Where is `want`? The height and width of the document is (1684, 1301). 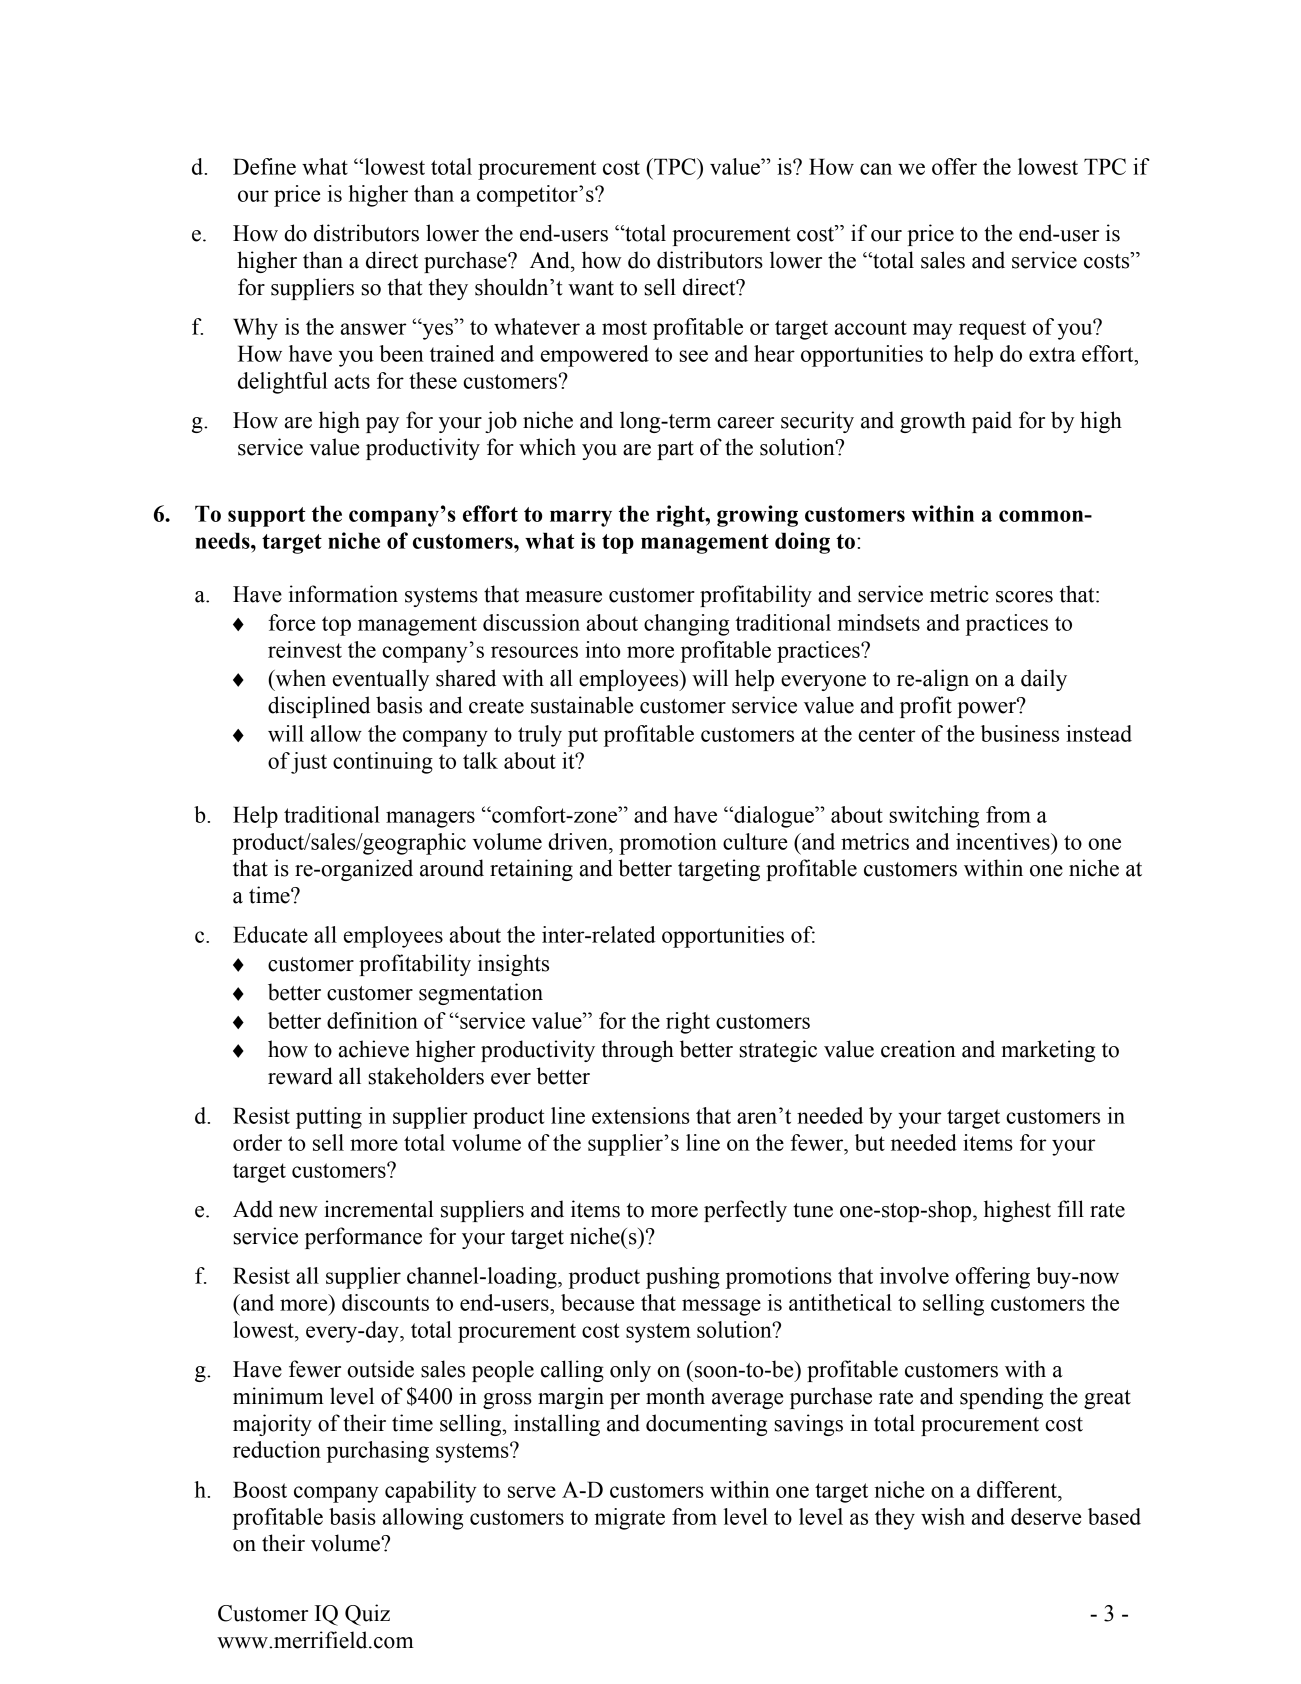 want is located at coordinates (591, 288).
